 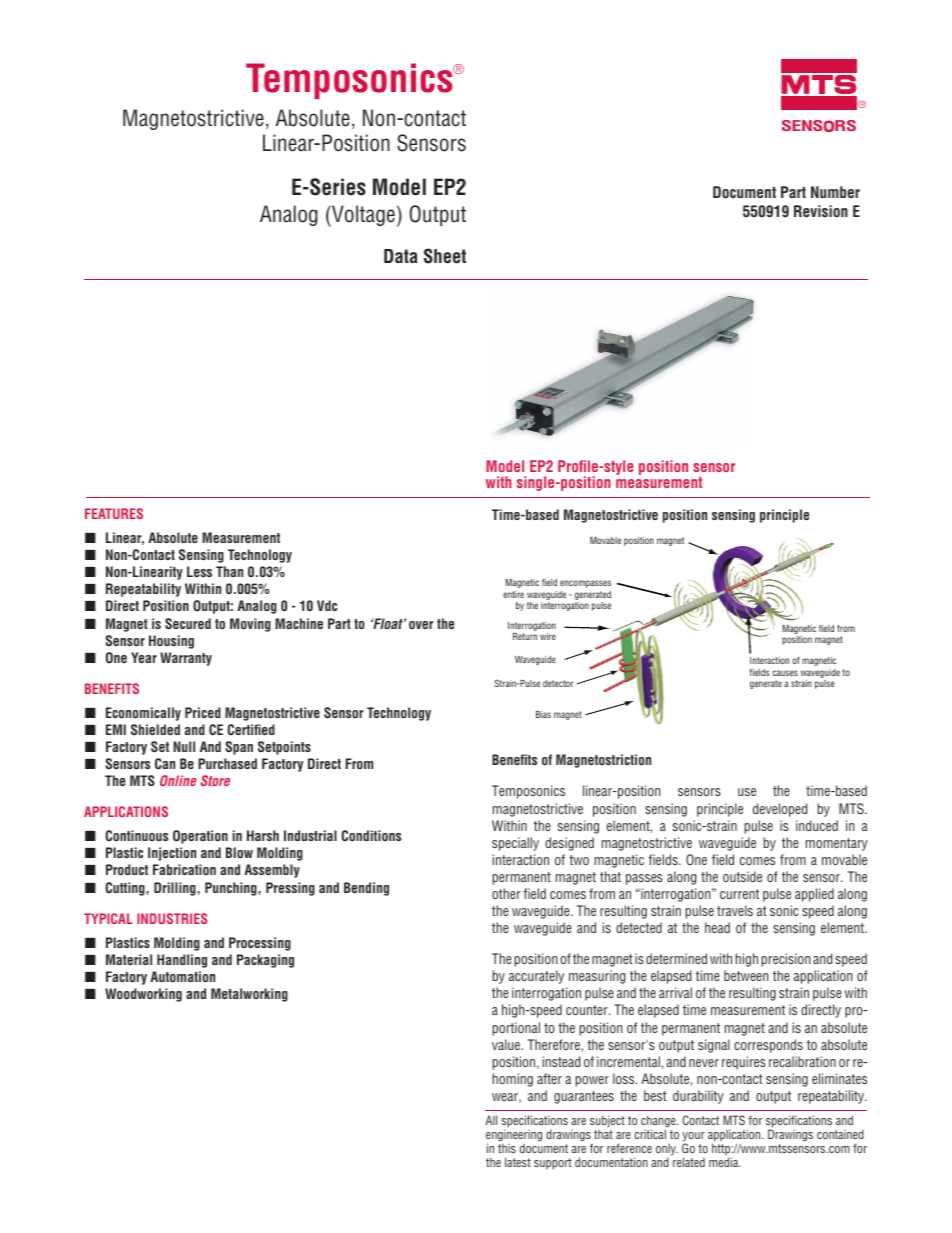 I want to click on detector, so click(x=558, y=683).
